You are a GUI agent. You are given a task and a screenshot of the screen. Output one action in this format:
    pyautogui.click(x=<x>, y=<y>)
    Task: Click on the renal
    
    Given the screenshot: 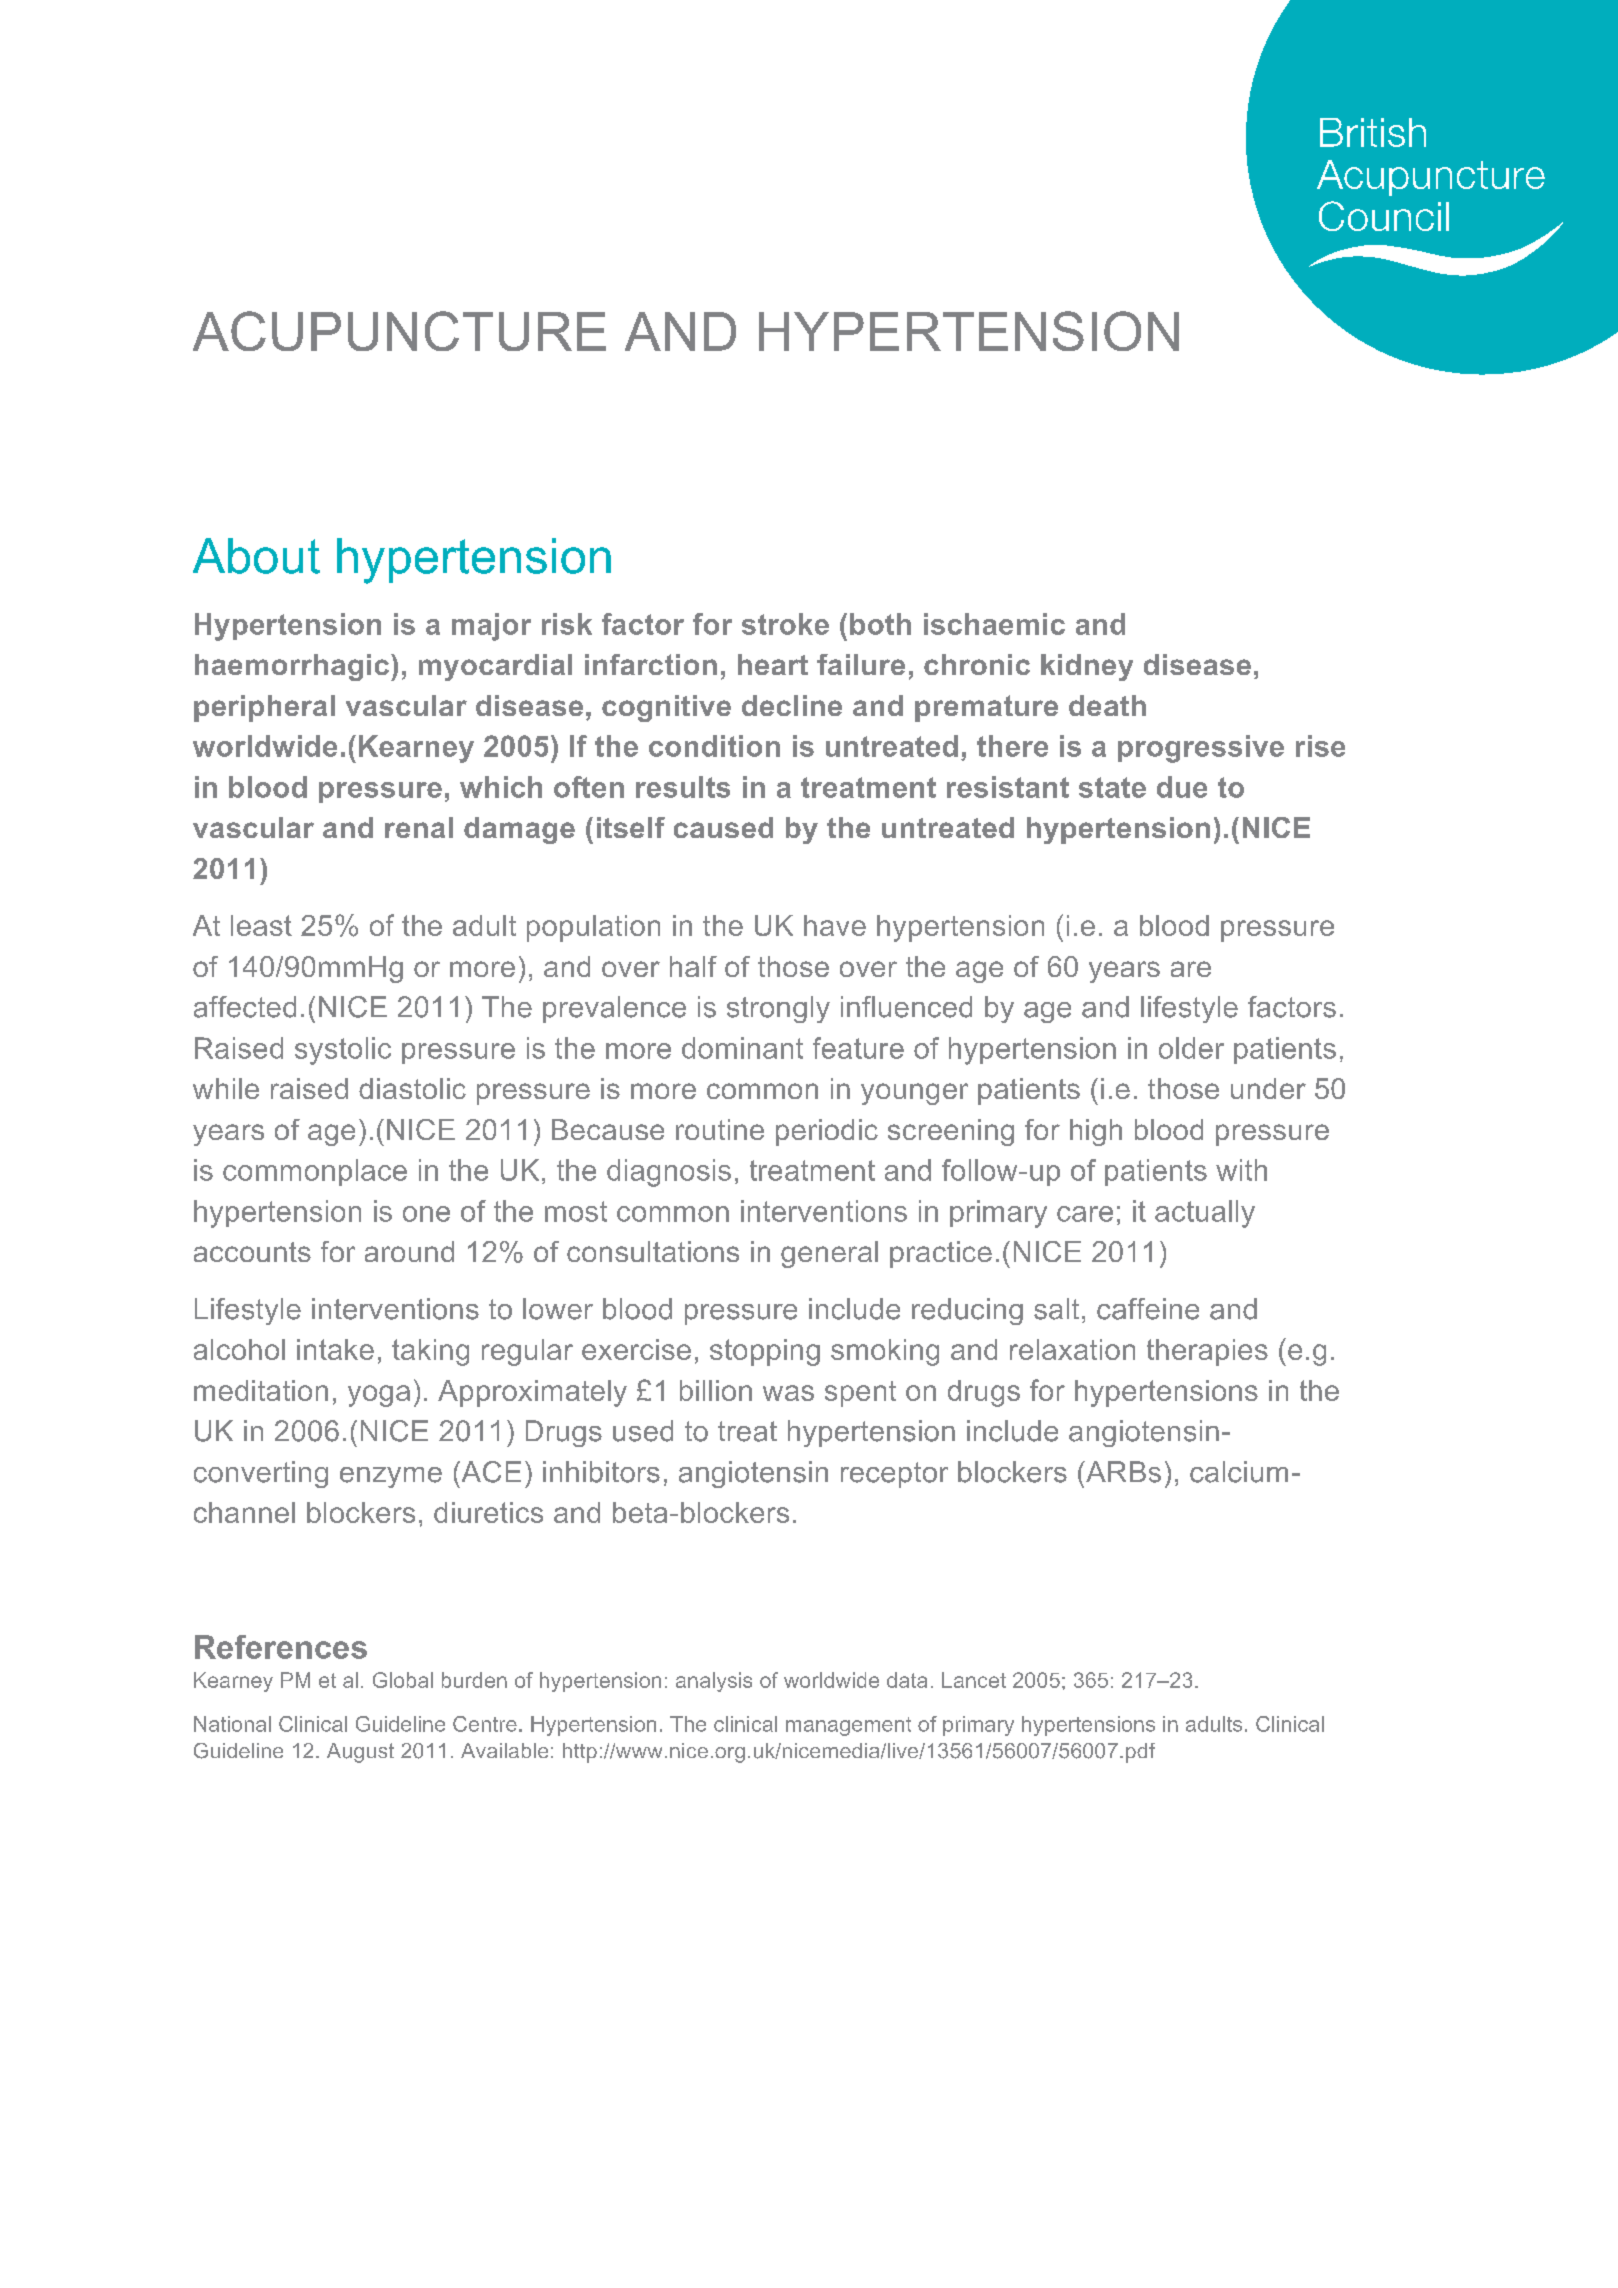 What is the action you would take?
    pyautogui.click(x=419, y=827)
